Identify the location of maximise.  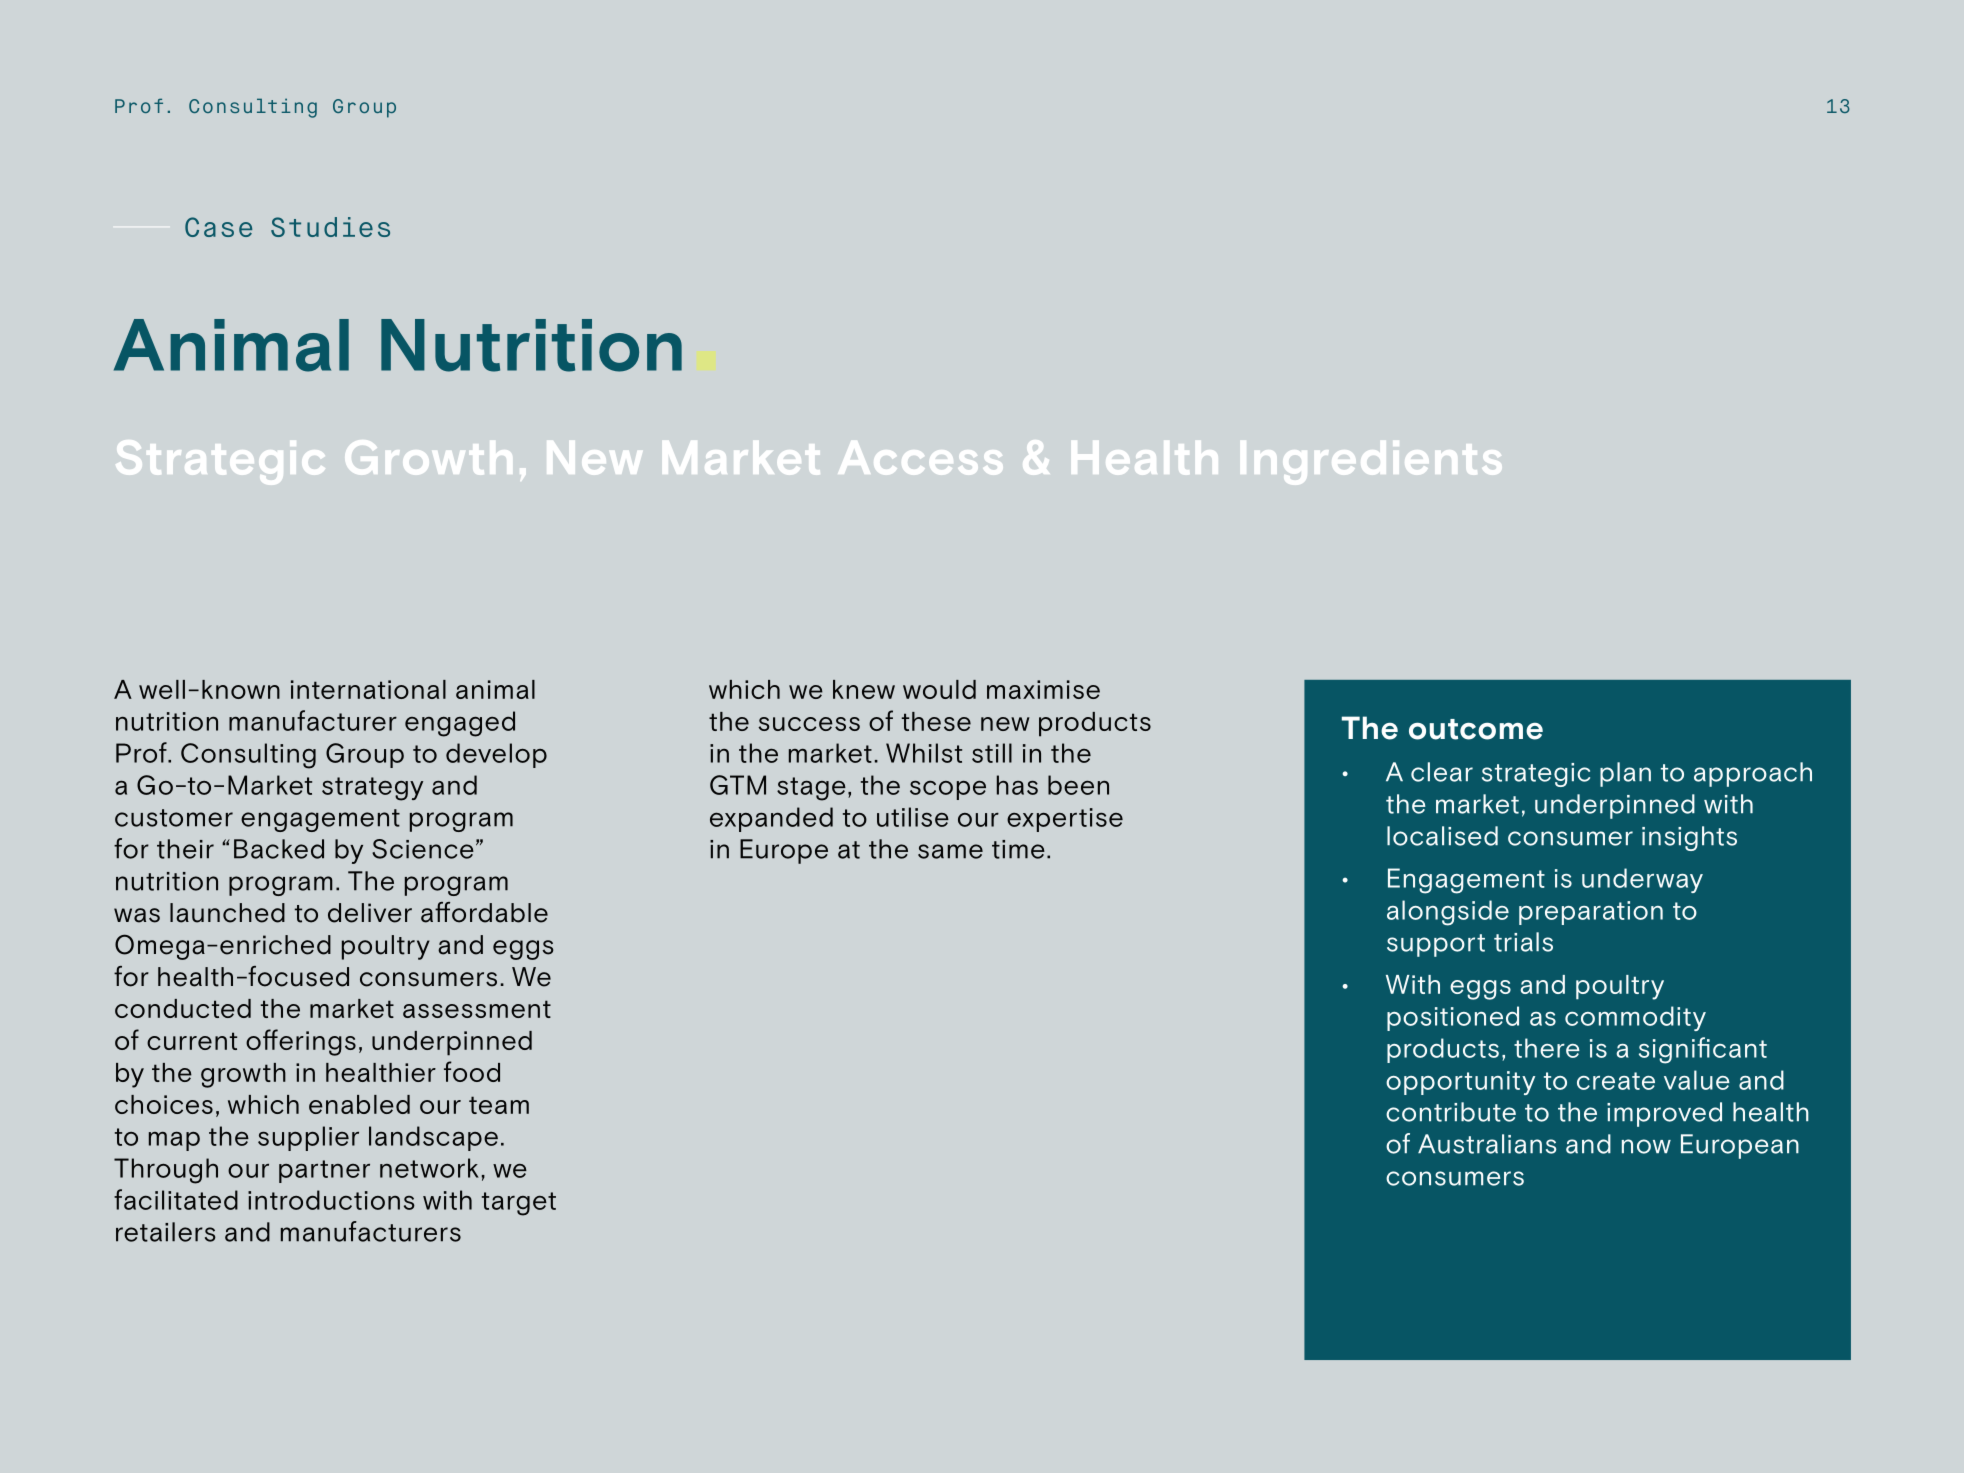
(1043, 689).
